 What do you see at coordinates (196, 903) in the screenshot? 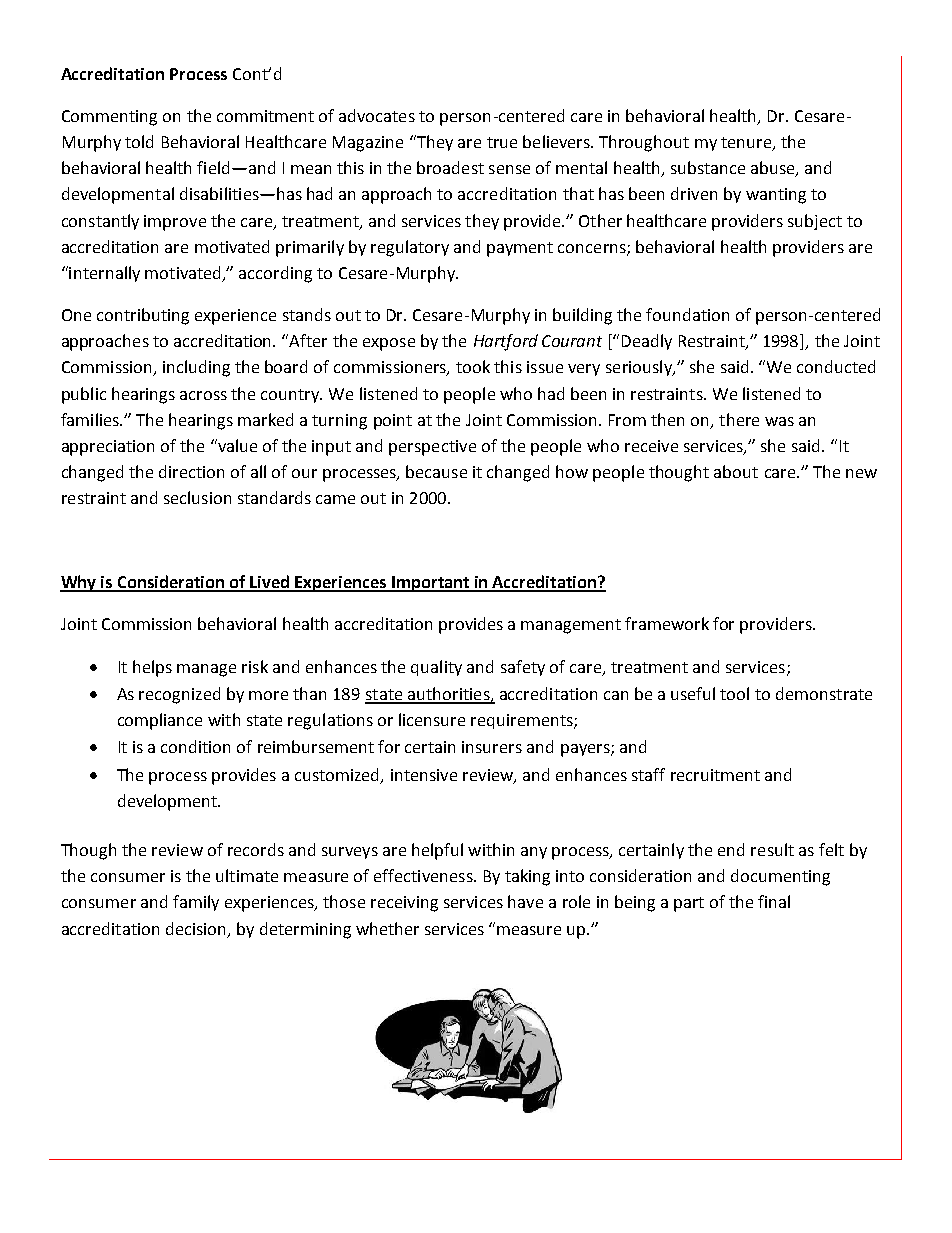
I see `family` at bounding box center [196, 903].
